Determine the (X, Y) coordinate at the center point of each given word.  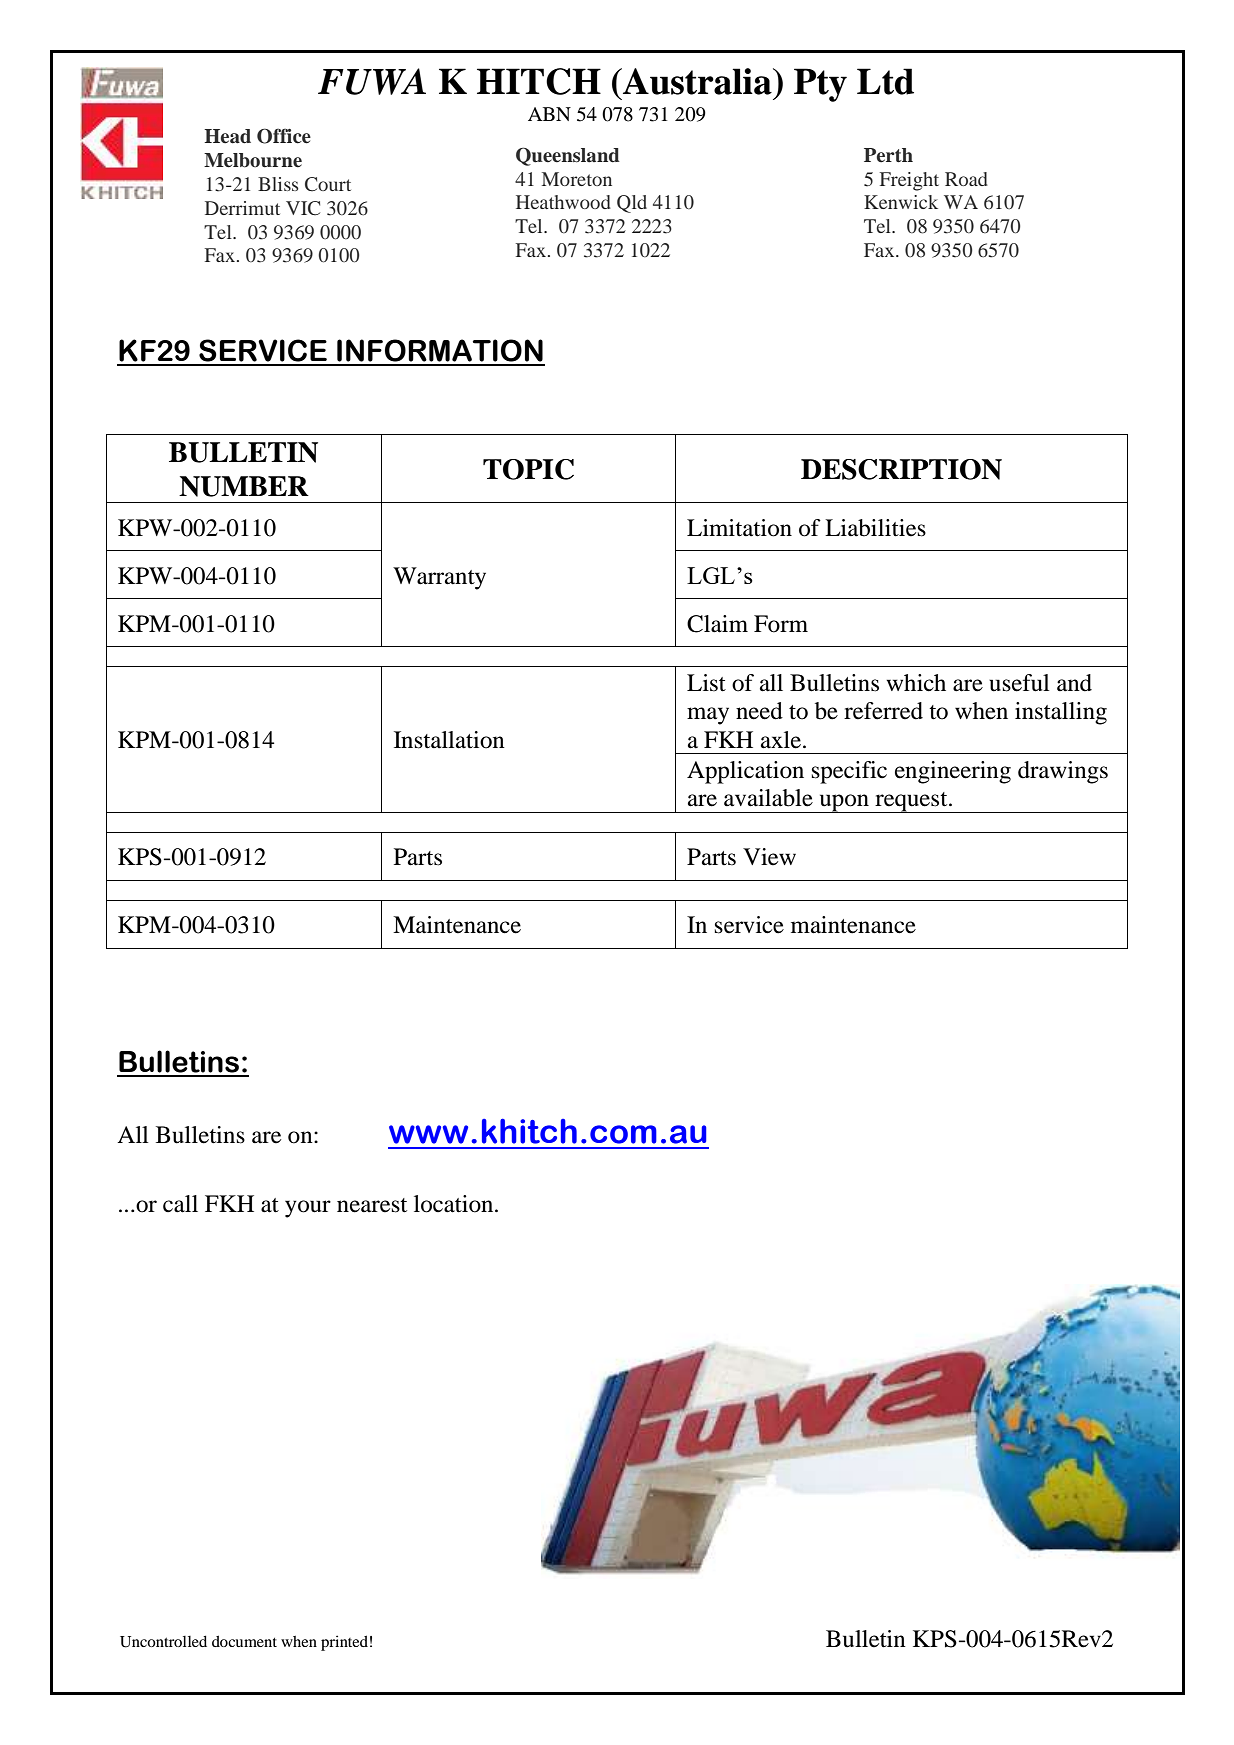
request (911, 802)
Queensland (568, 156)
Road (966, 179)
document (244, 1641)
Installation (449, 740)
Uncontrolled (163, 1641)
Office (284, 136)
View (769, 857)
